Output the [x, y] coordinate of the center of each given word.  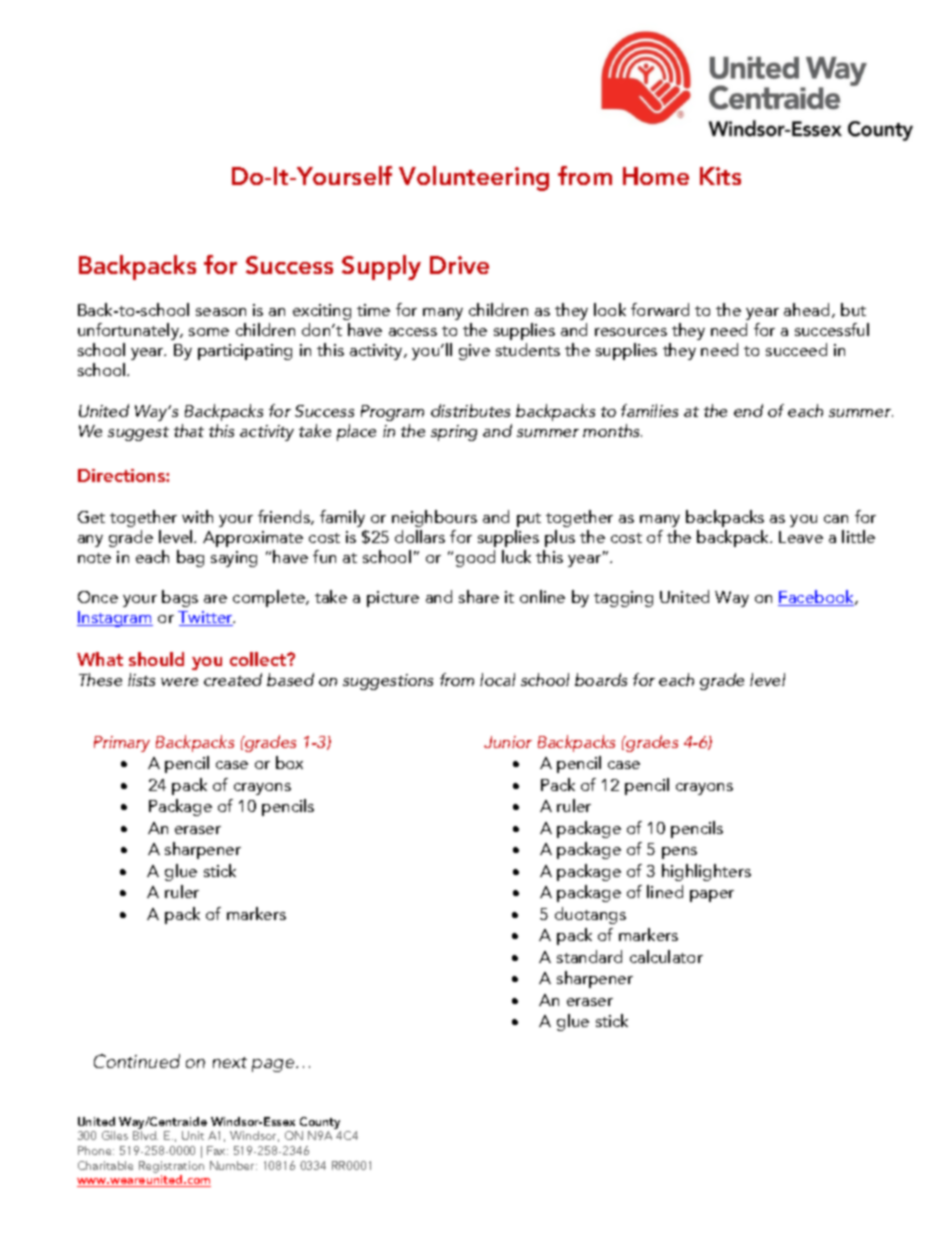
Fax [217, 1150]
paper [712, 896]
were [179, 682]
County [320, 1123]
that [189, 430]
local [497, 679]
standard [589, 956]
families [649, 410]
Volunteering [474, 178]
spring [454, 433]
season [221, 312]
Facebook [817, 598]
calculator [666, 956]
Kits [720, 176]
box [289, 762]
